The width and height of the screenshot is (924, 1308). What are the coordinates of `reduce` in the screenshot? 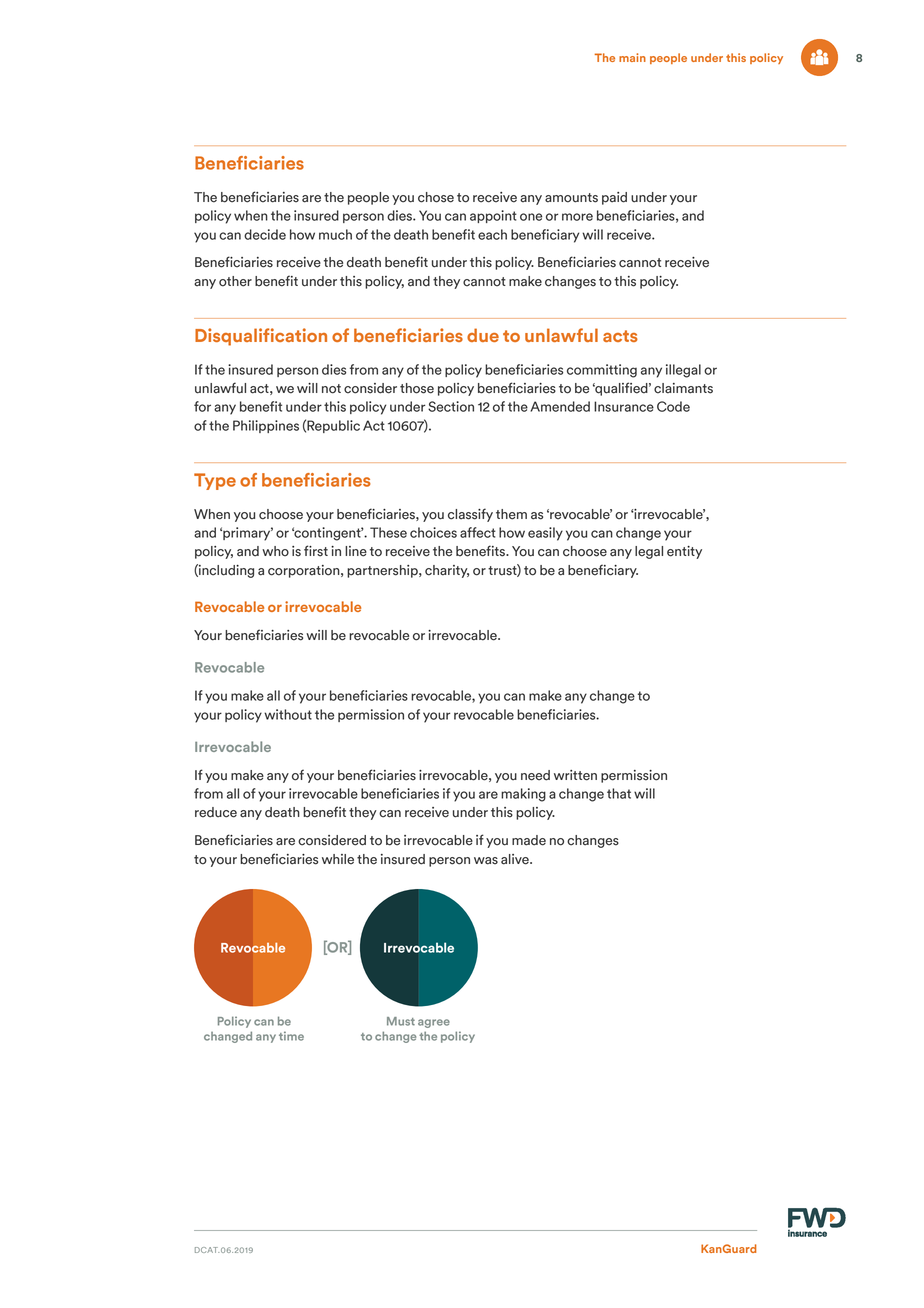 It's located at (216, 812).
